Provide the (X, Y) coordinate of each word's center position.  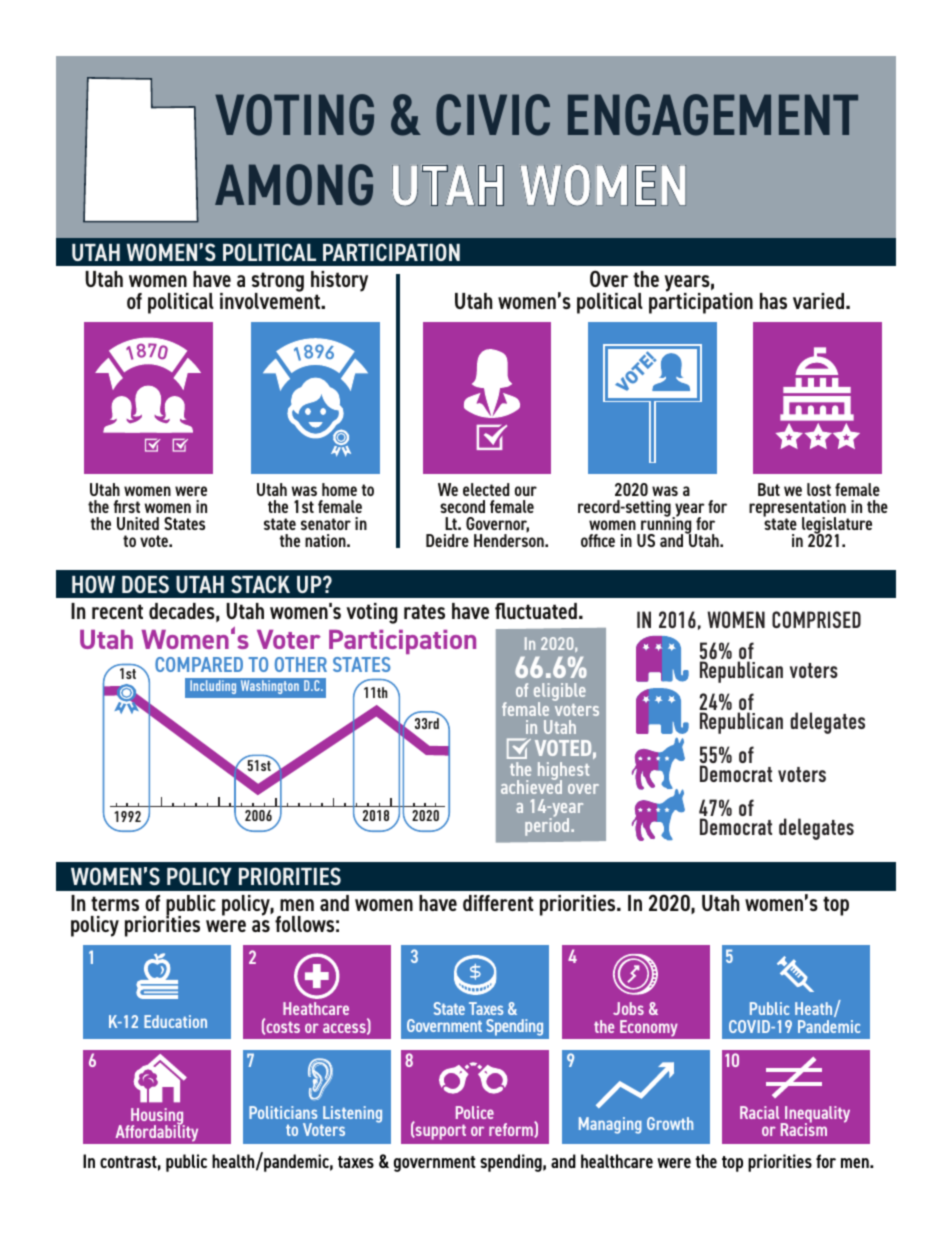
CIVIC (493, 115)
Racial (759, 1112)
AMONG (294, 185)
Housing (157, 1117)
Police (475, 1112)
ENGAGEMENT (713, 115)
